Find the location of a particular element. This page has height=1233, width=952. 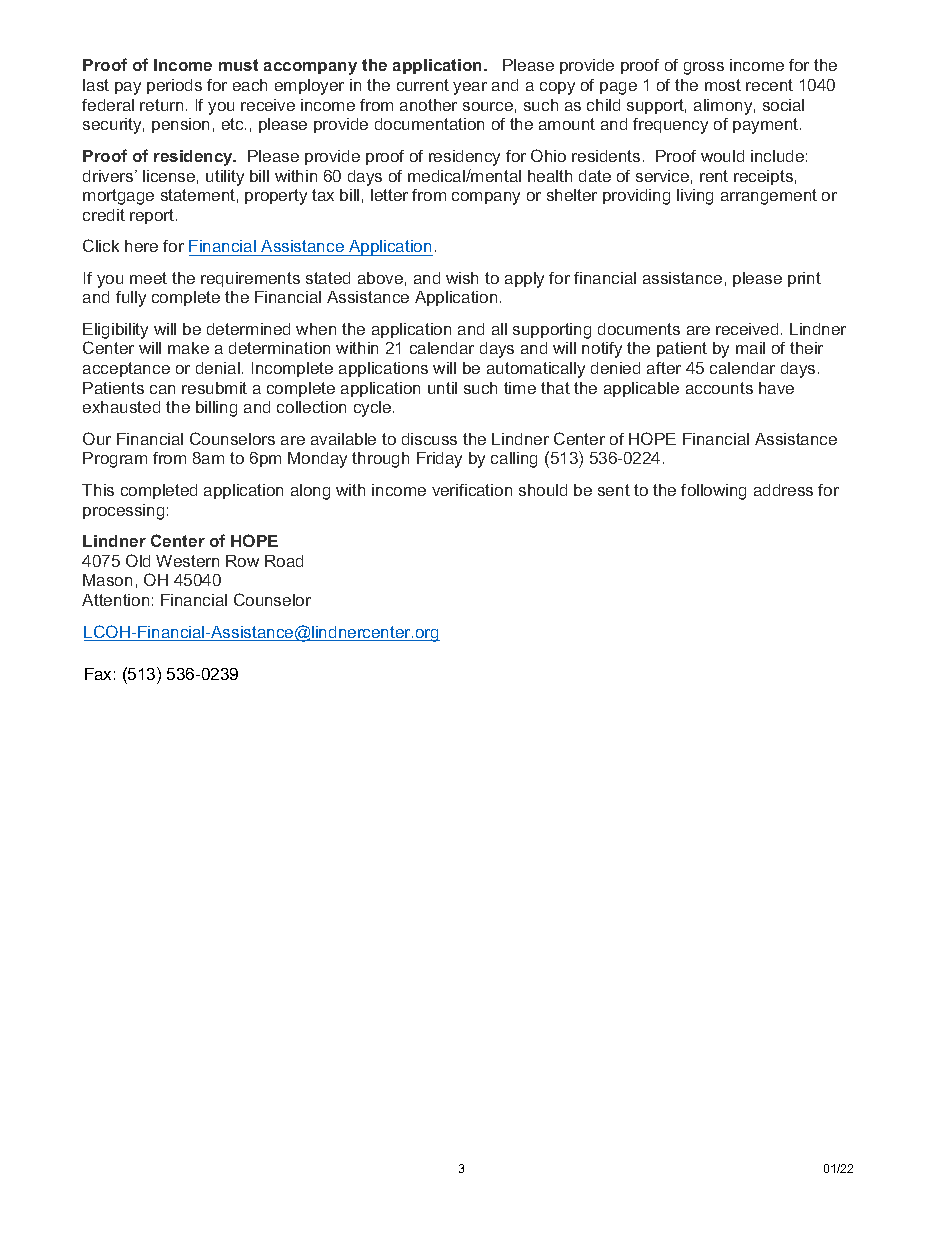

Program is located at coordinates (115, 460).
